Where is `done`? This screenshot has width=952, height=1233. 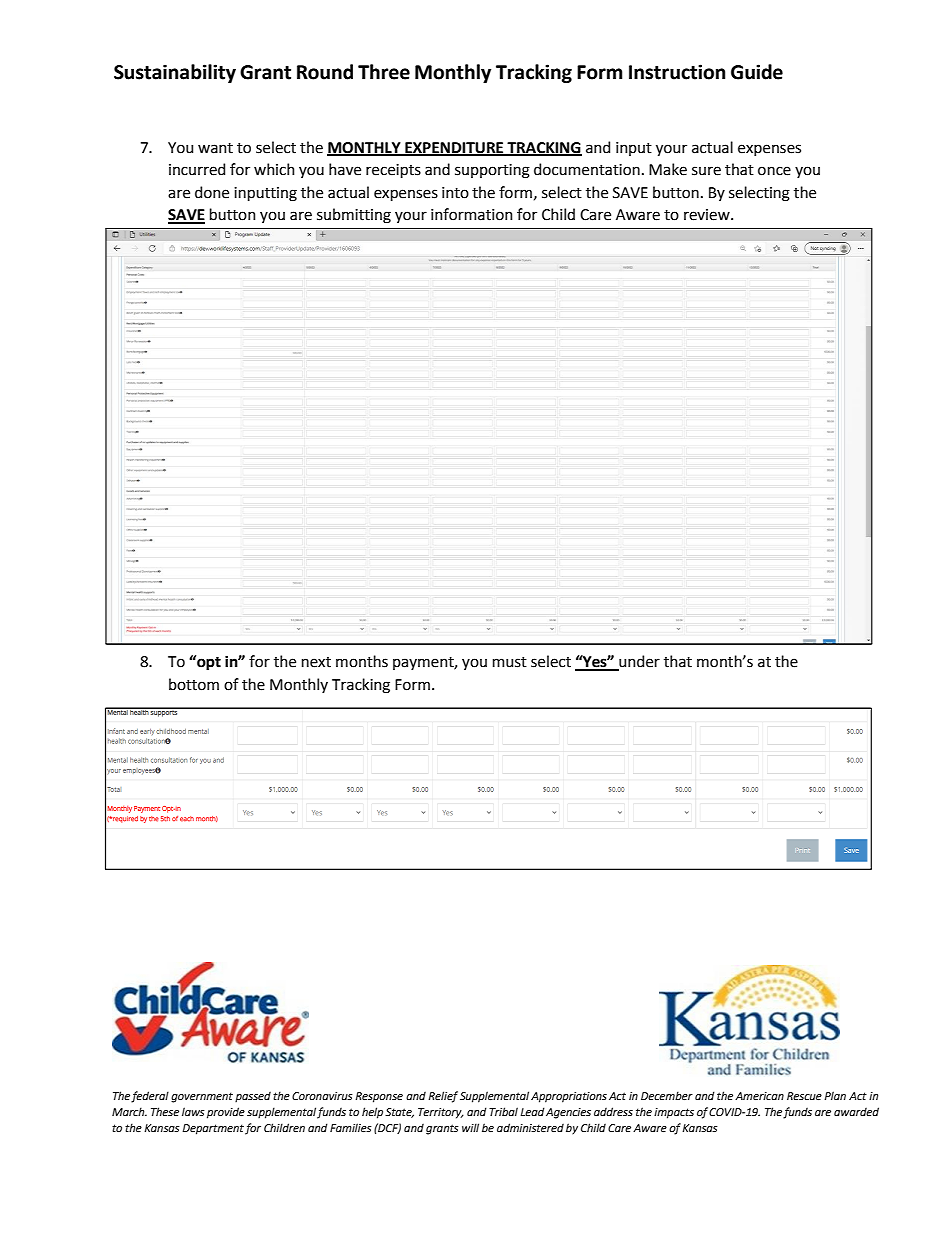 done is located at coordinates (212, 192).
